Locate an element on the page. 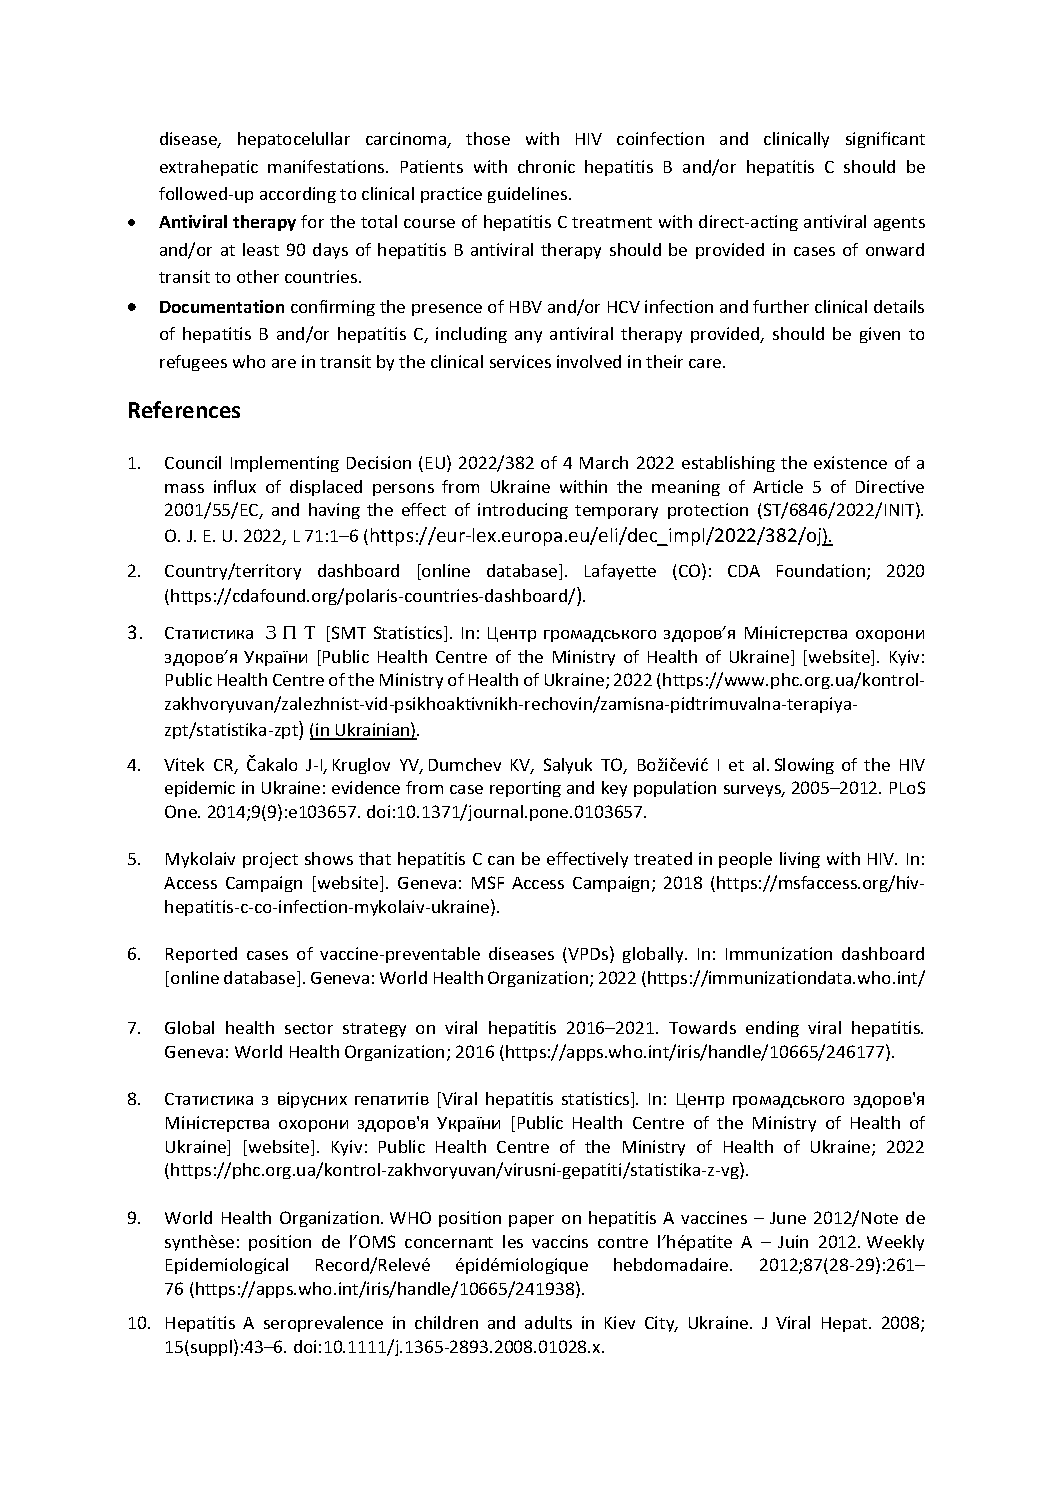 This page has width=1053, height=1489. epidemic is located at coordinates (200, 789).
